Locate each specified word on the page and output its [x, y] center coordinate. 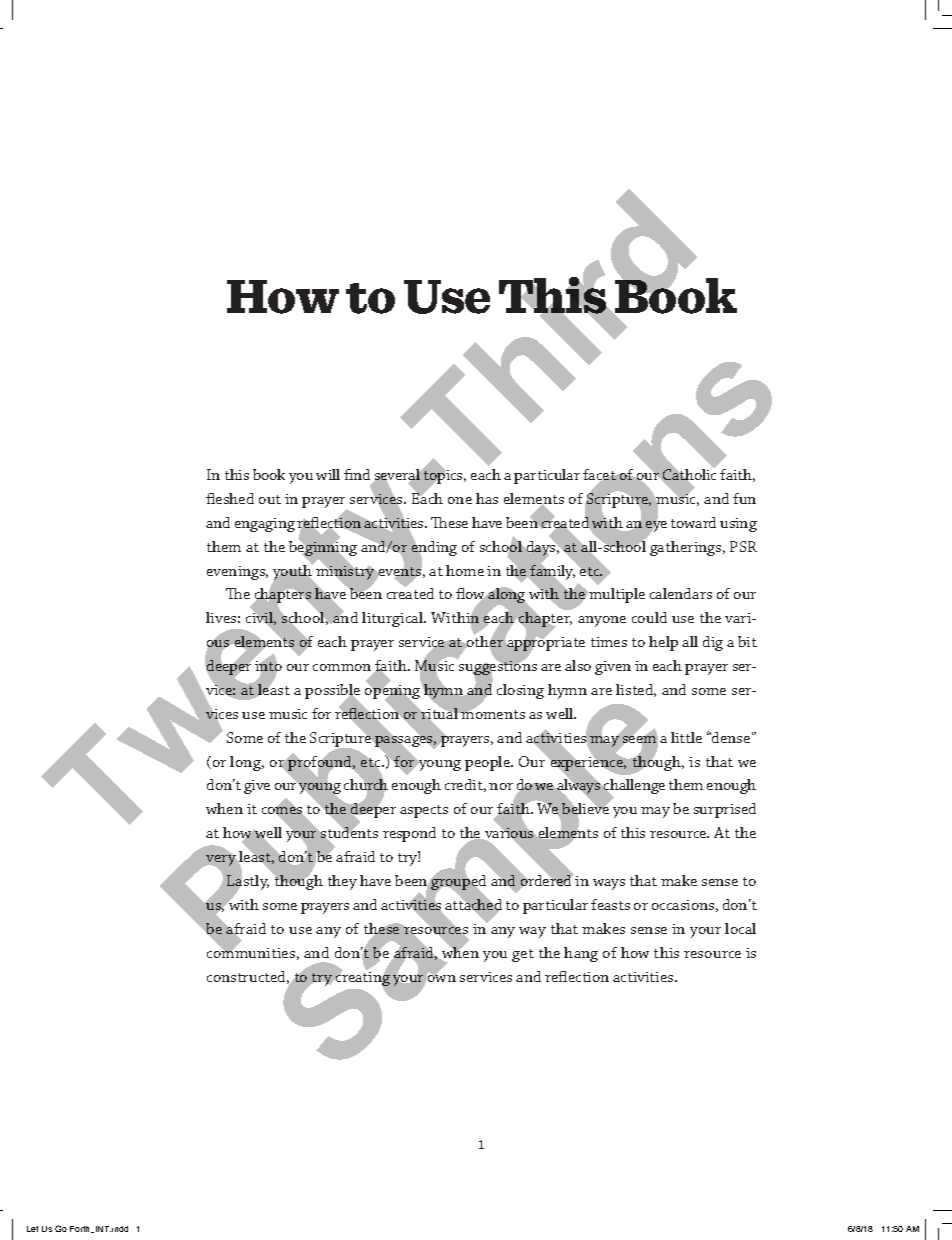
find [357, 474]
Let [32, 1229]
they [342, 882]
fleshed [230, 498]
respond [409, 834]
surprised [725, 810]
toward [693, 522]
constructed [248, 977]
